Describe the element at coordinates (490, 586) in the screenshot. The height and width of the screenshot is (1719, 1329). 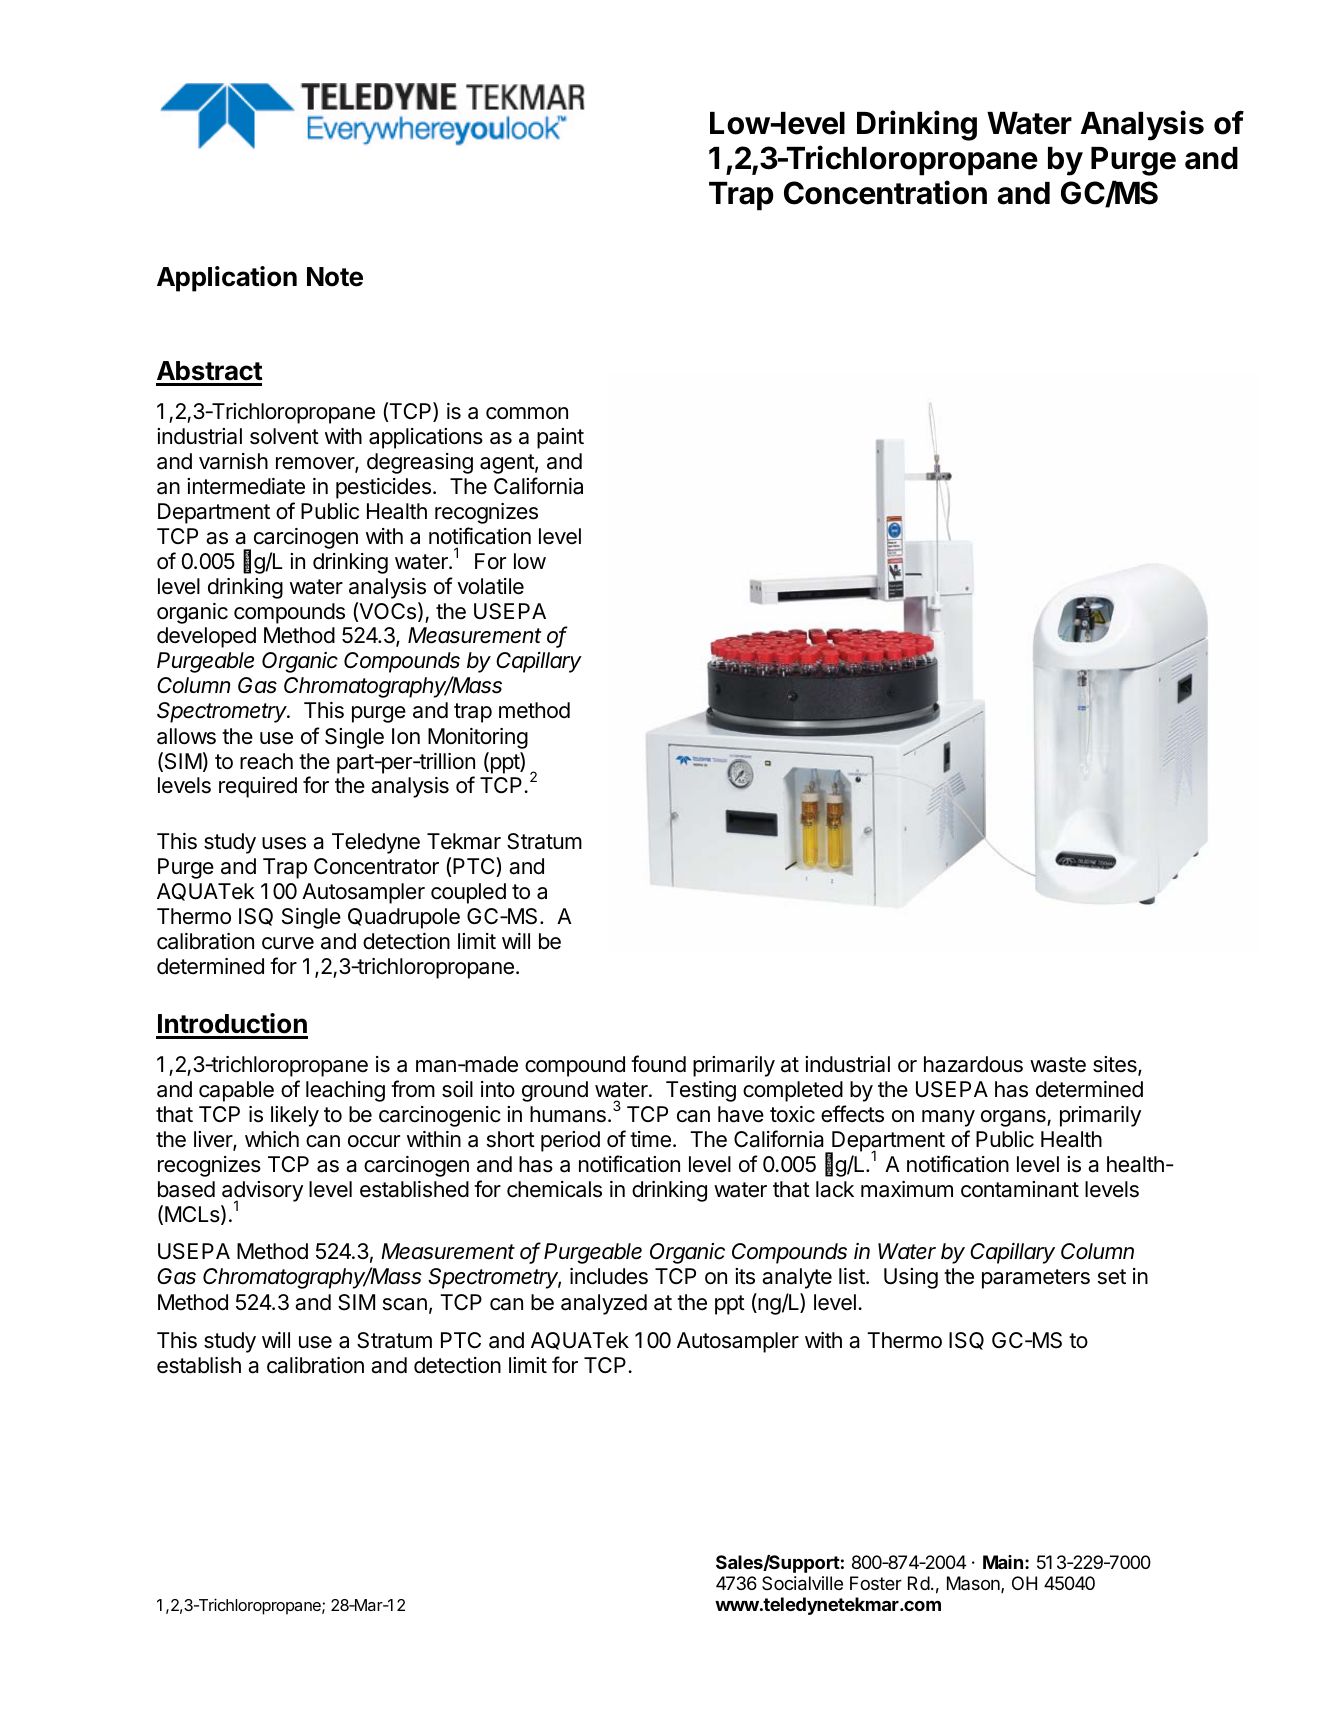
I see `volatile` at that location.
